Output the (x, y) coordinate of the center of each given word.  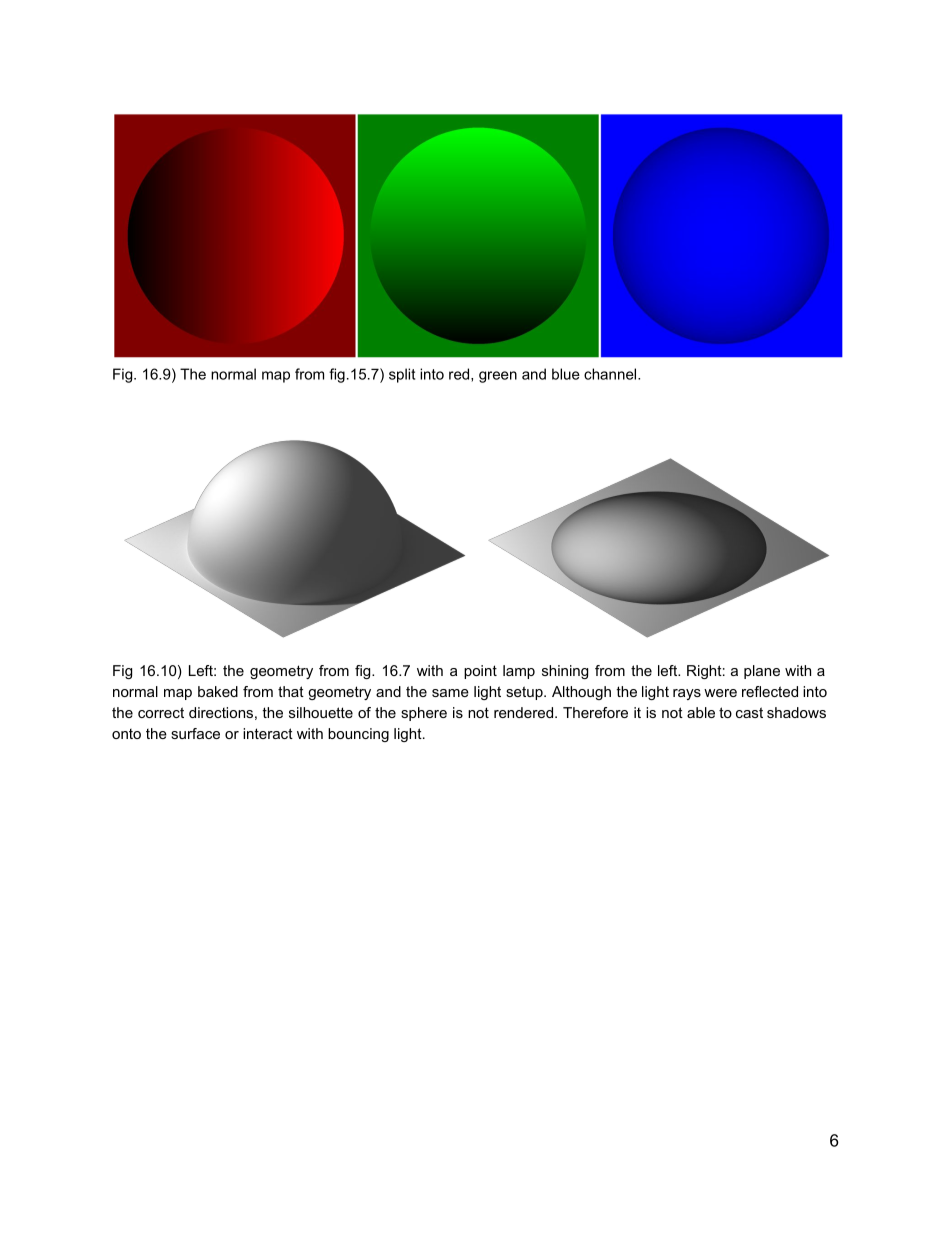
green (498, 377)
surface (195, 733)
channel (611, 374)
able (701, 712)
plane (762, 672)
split (402, 375)
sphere (424, 714)
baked (218, 691)
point (480, 672)
